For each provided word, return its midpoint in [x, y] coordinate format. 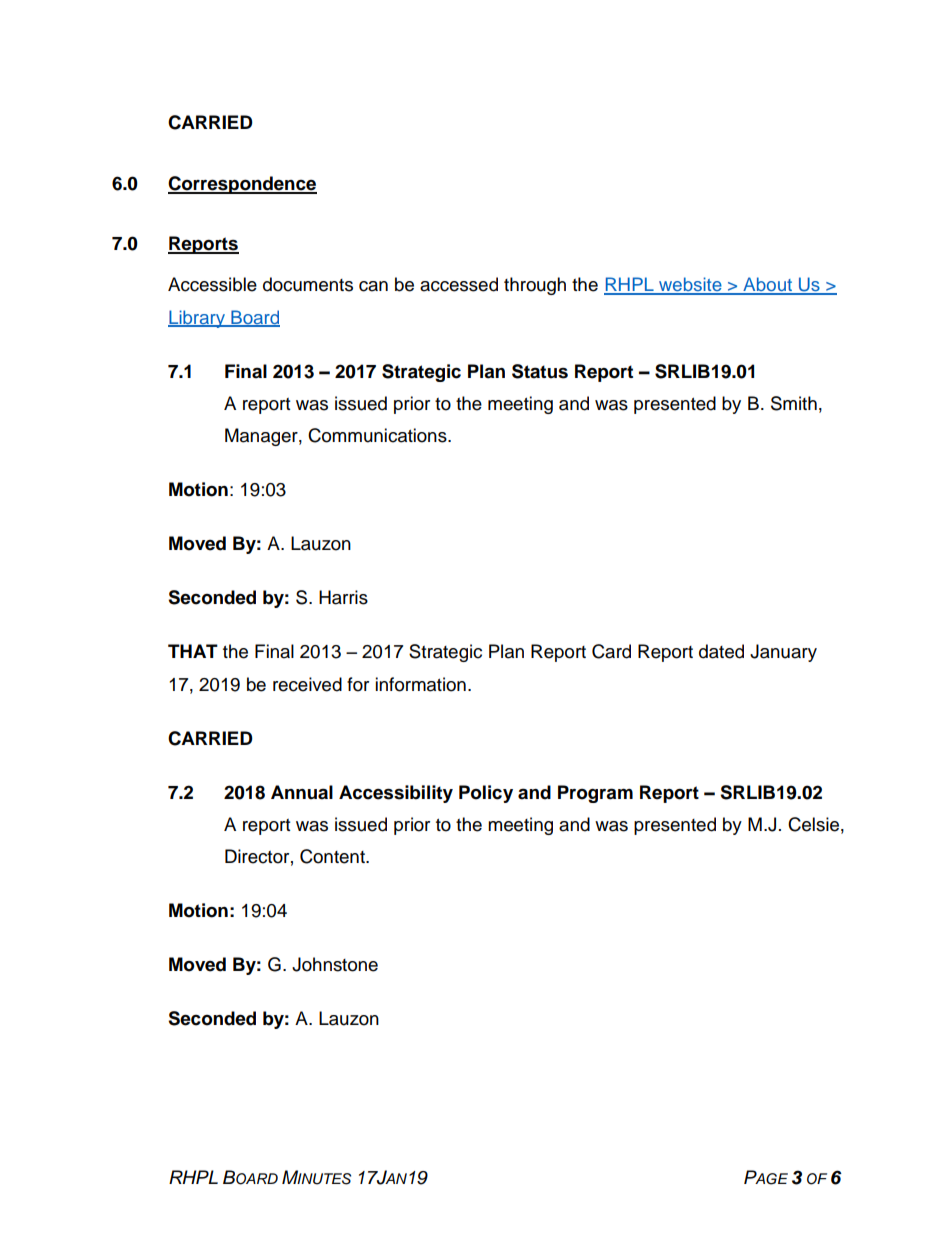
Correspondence [242, 185]
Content [333, 856]
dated [721, 651]
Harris [343, 597]
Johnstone [335, 964]
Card [611, 651]
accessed [459, 284]
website [690, 285]
